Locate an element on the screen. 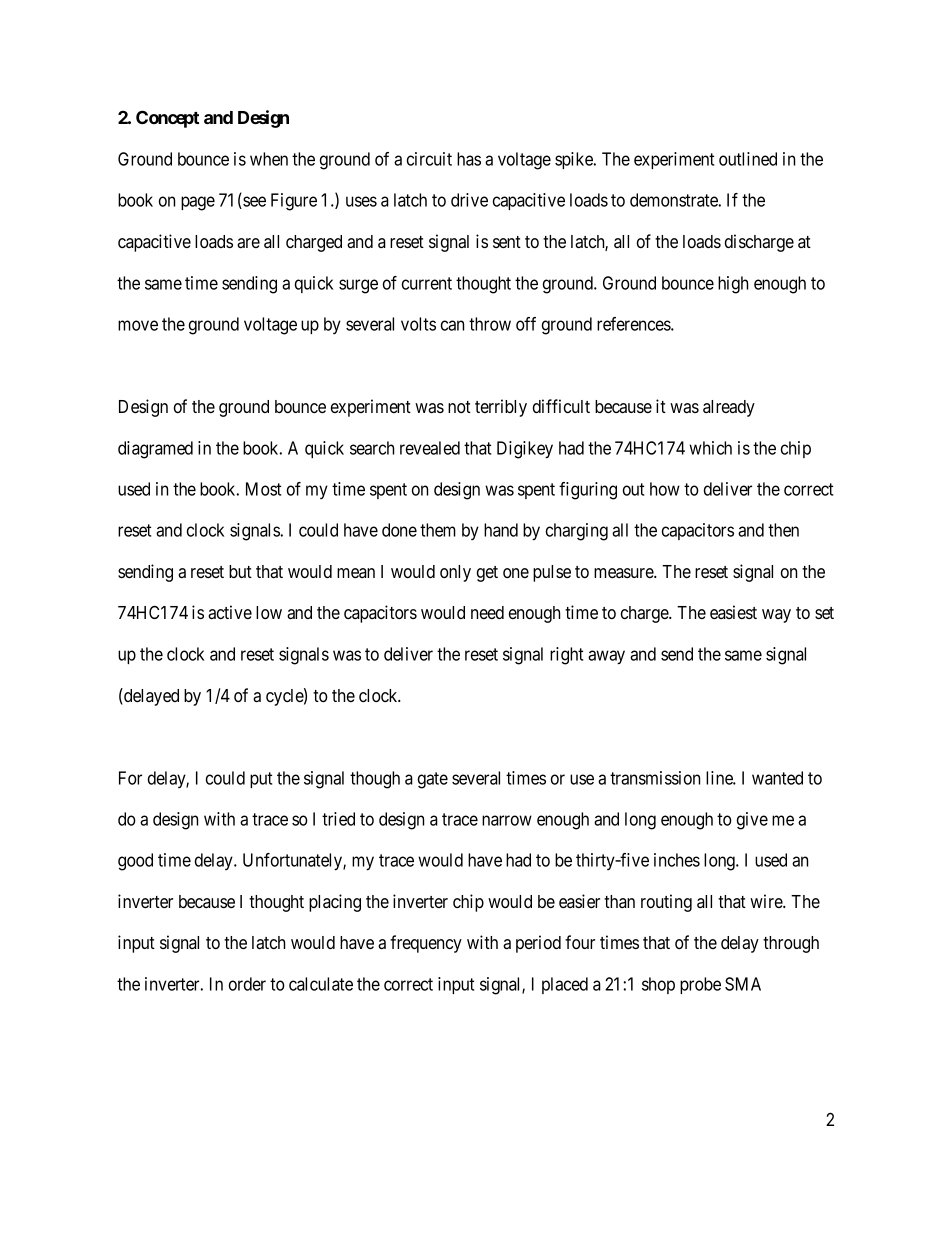 The width and height of the screenshot is (952, 1233). has is located at coordinates (469, 159).
